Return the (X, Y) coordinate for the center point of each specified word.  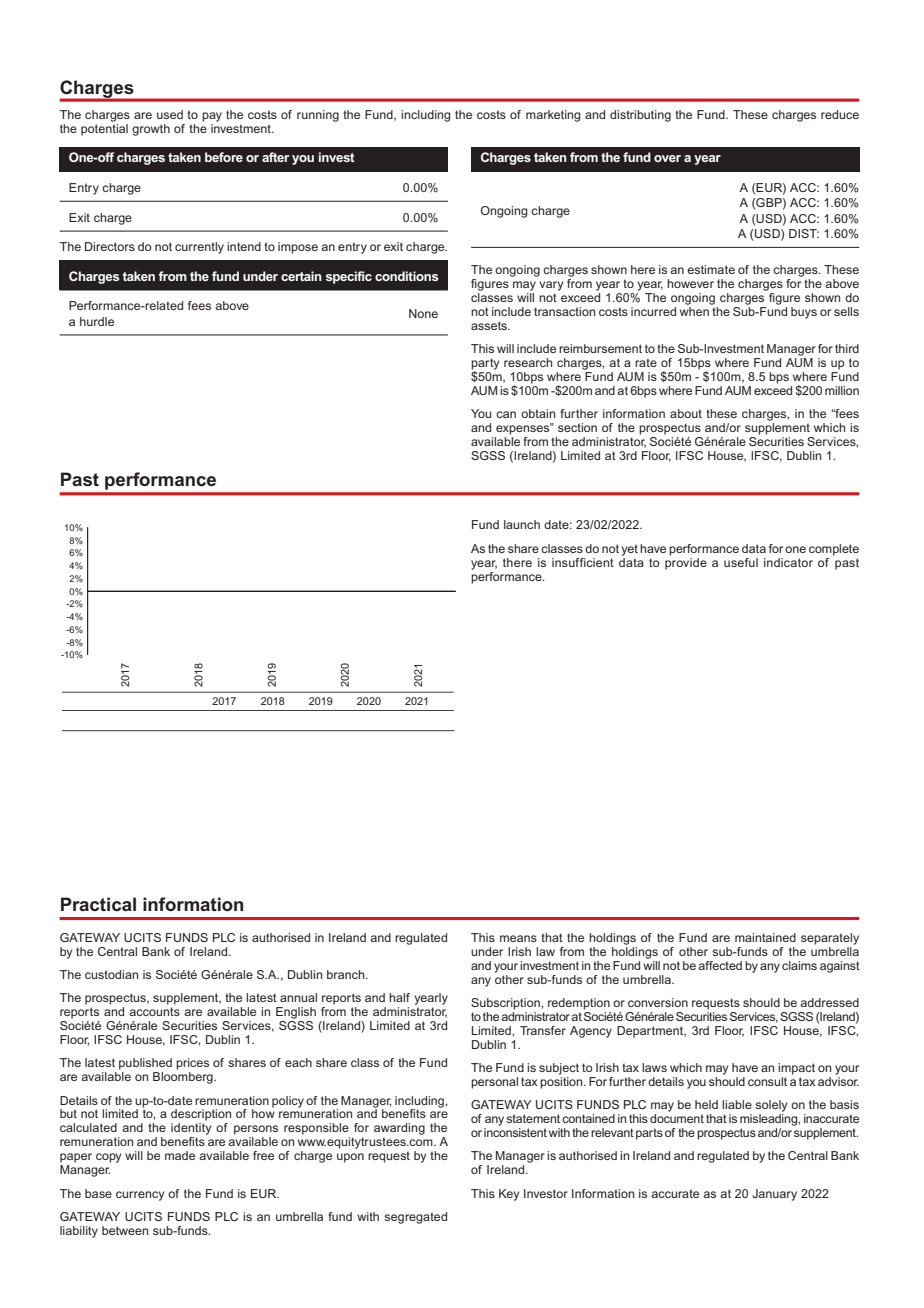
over (667, 158)
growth (151, 130)
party (485, 365)
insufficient (583, 562)
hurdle (97, 321)
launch (522, 524)
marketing (553, 116)
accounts (154, 1011)
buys (804, 313)
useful (741, 562)
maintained (765, 937)
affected (720, 965)
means (518, 938)
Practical (98, 904)
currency (140, 1196)
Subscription (506, 1004)
